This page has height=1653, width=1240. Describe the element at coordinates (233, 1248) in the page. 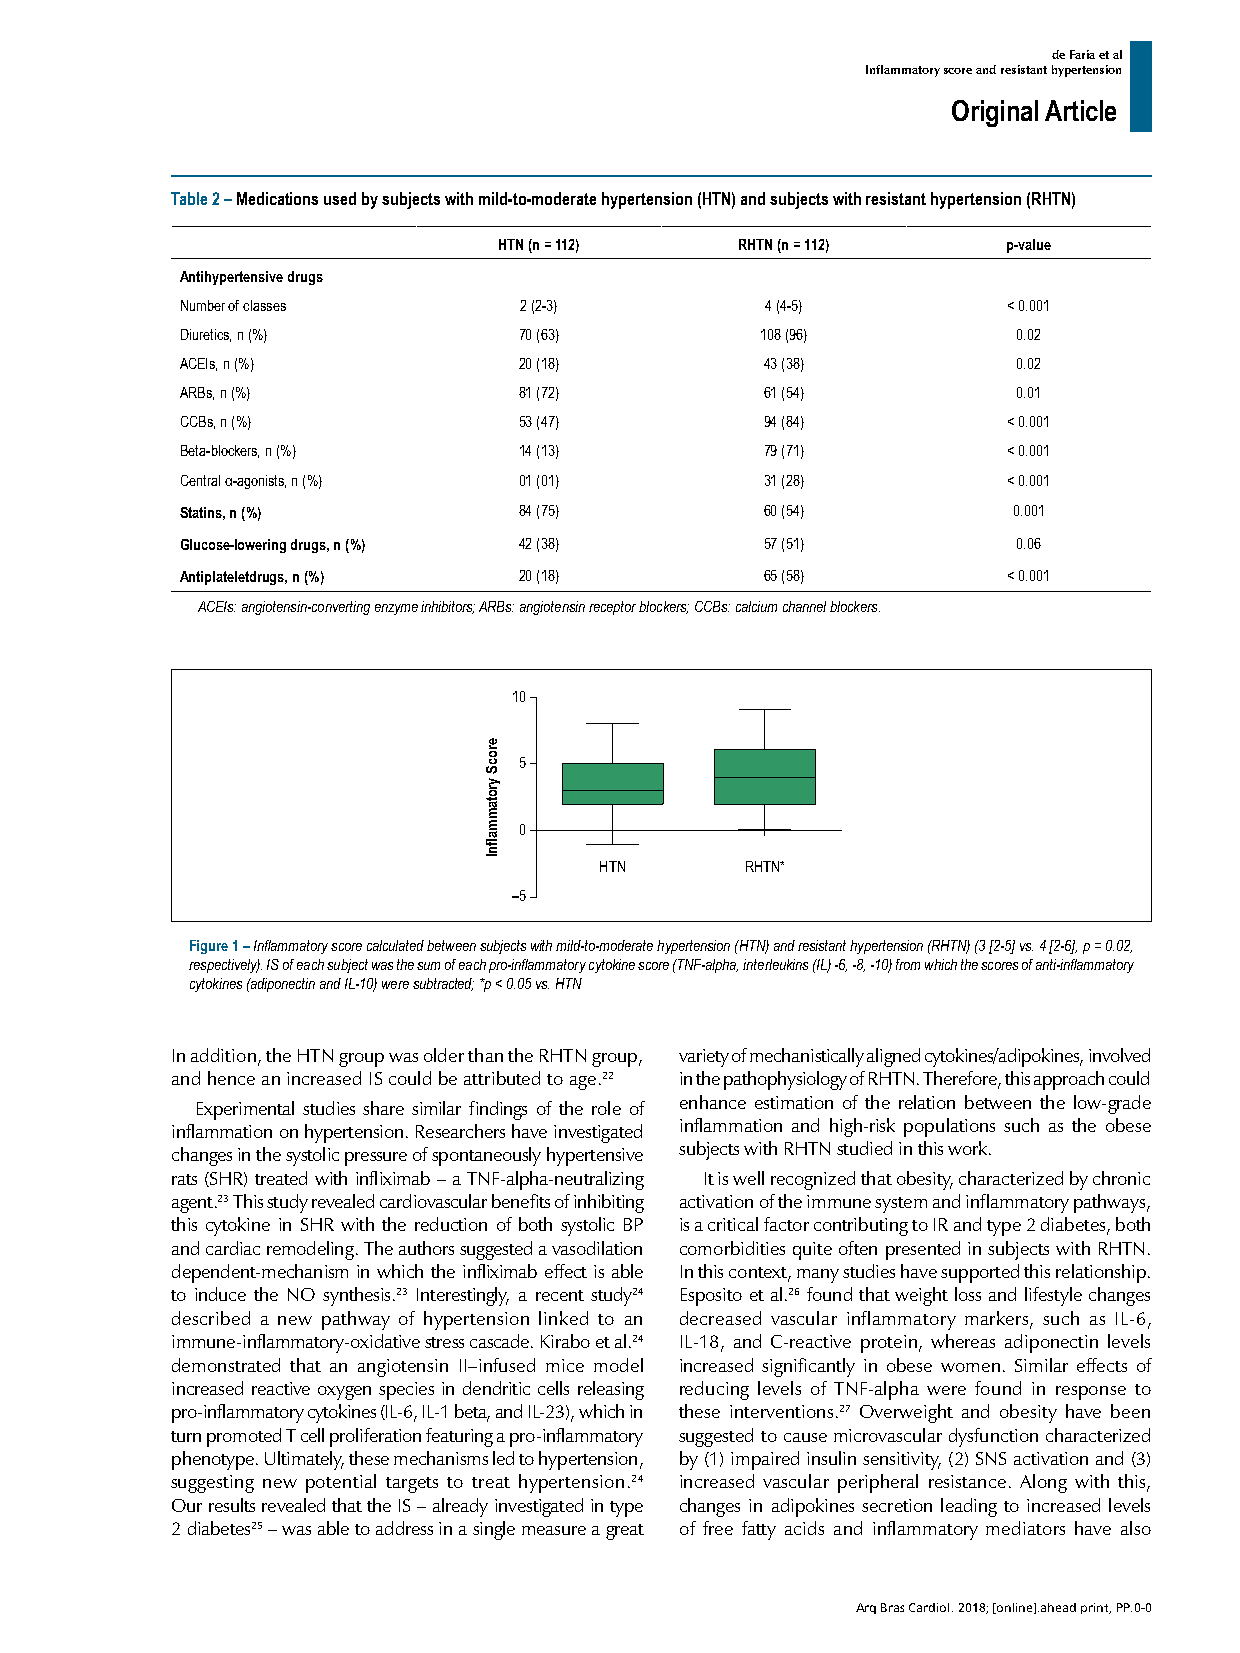

I see `cardiac` at that location.
